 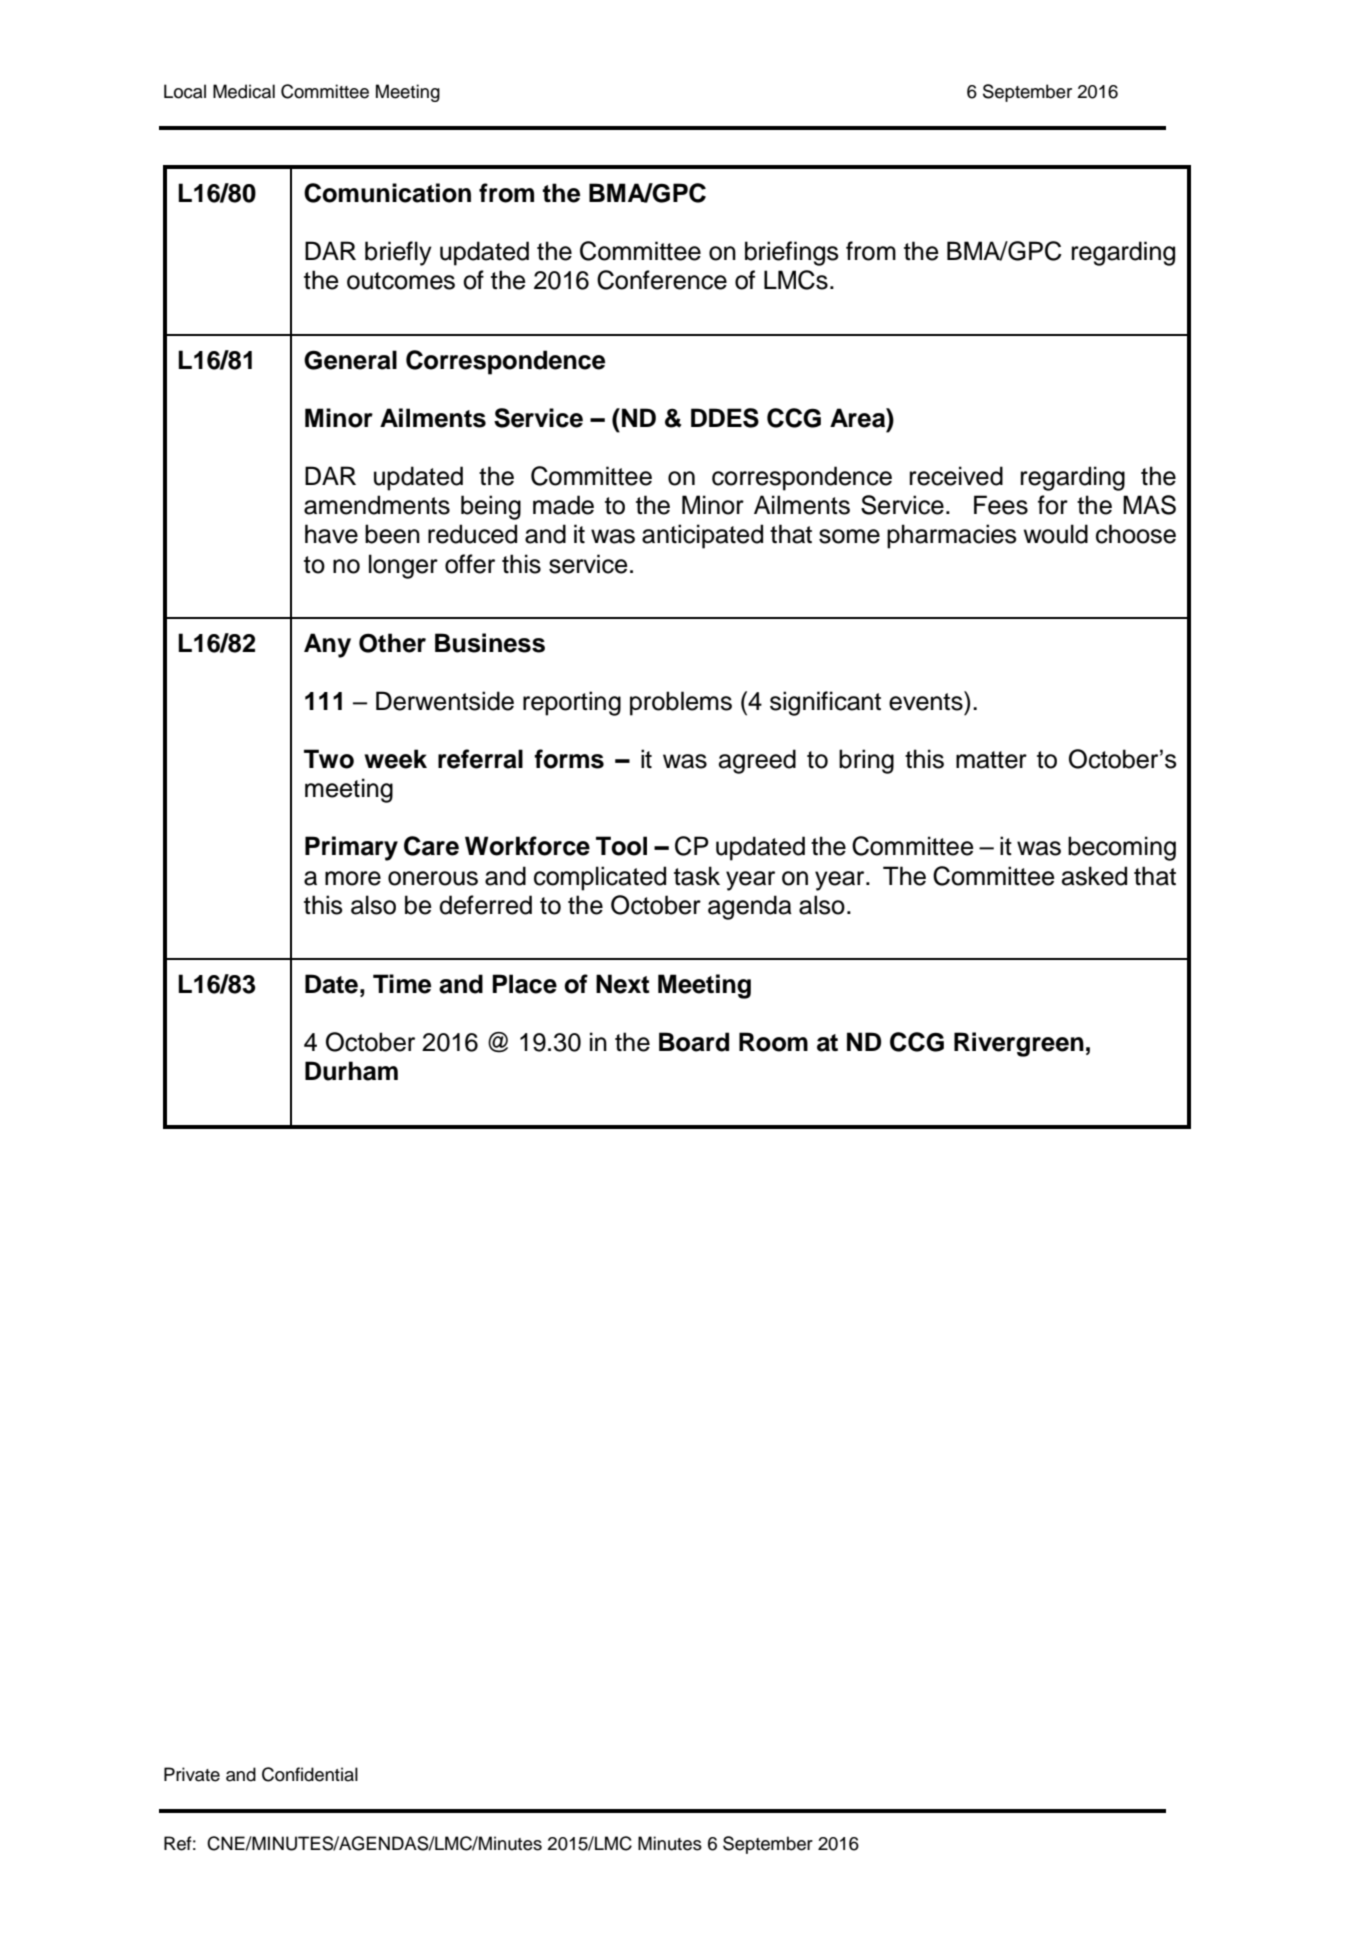 What do you see at coordinates (773, 1042) in the page?
I see `Room` at bounding box center [773, 1042].
